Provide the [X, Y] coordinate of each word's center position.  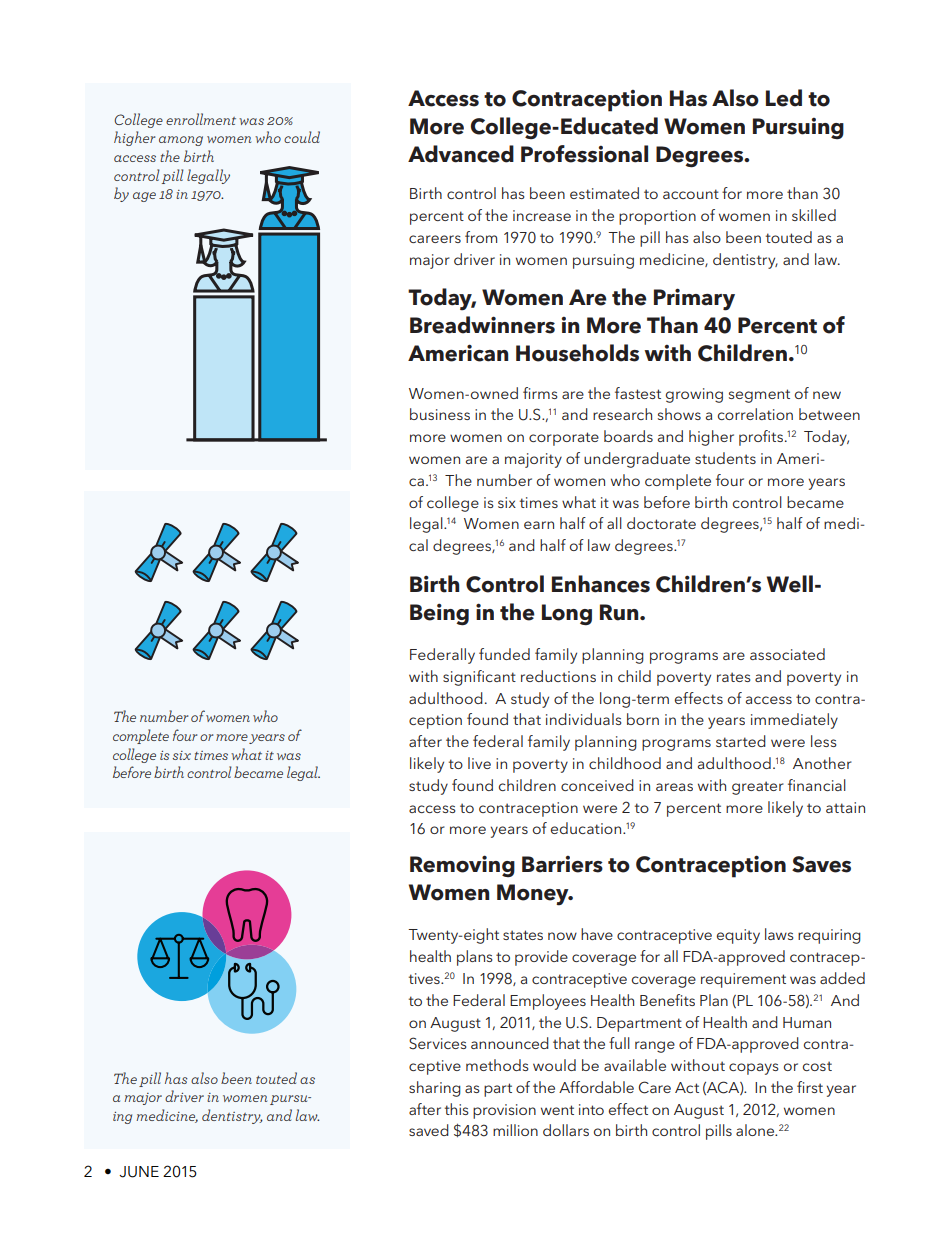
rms [544, 395]
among [181, 141]
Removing [462, 866]
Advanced [461, 154]
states [523, 935]
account [691, 194]
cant [501, 677]
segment [759, 396]
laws [779, 934]
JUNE [139, 1172]
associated [787, 654]
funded [504, 654]
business [440, 414]
